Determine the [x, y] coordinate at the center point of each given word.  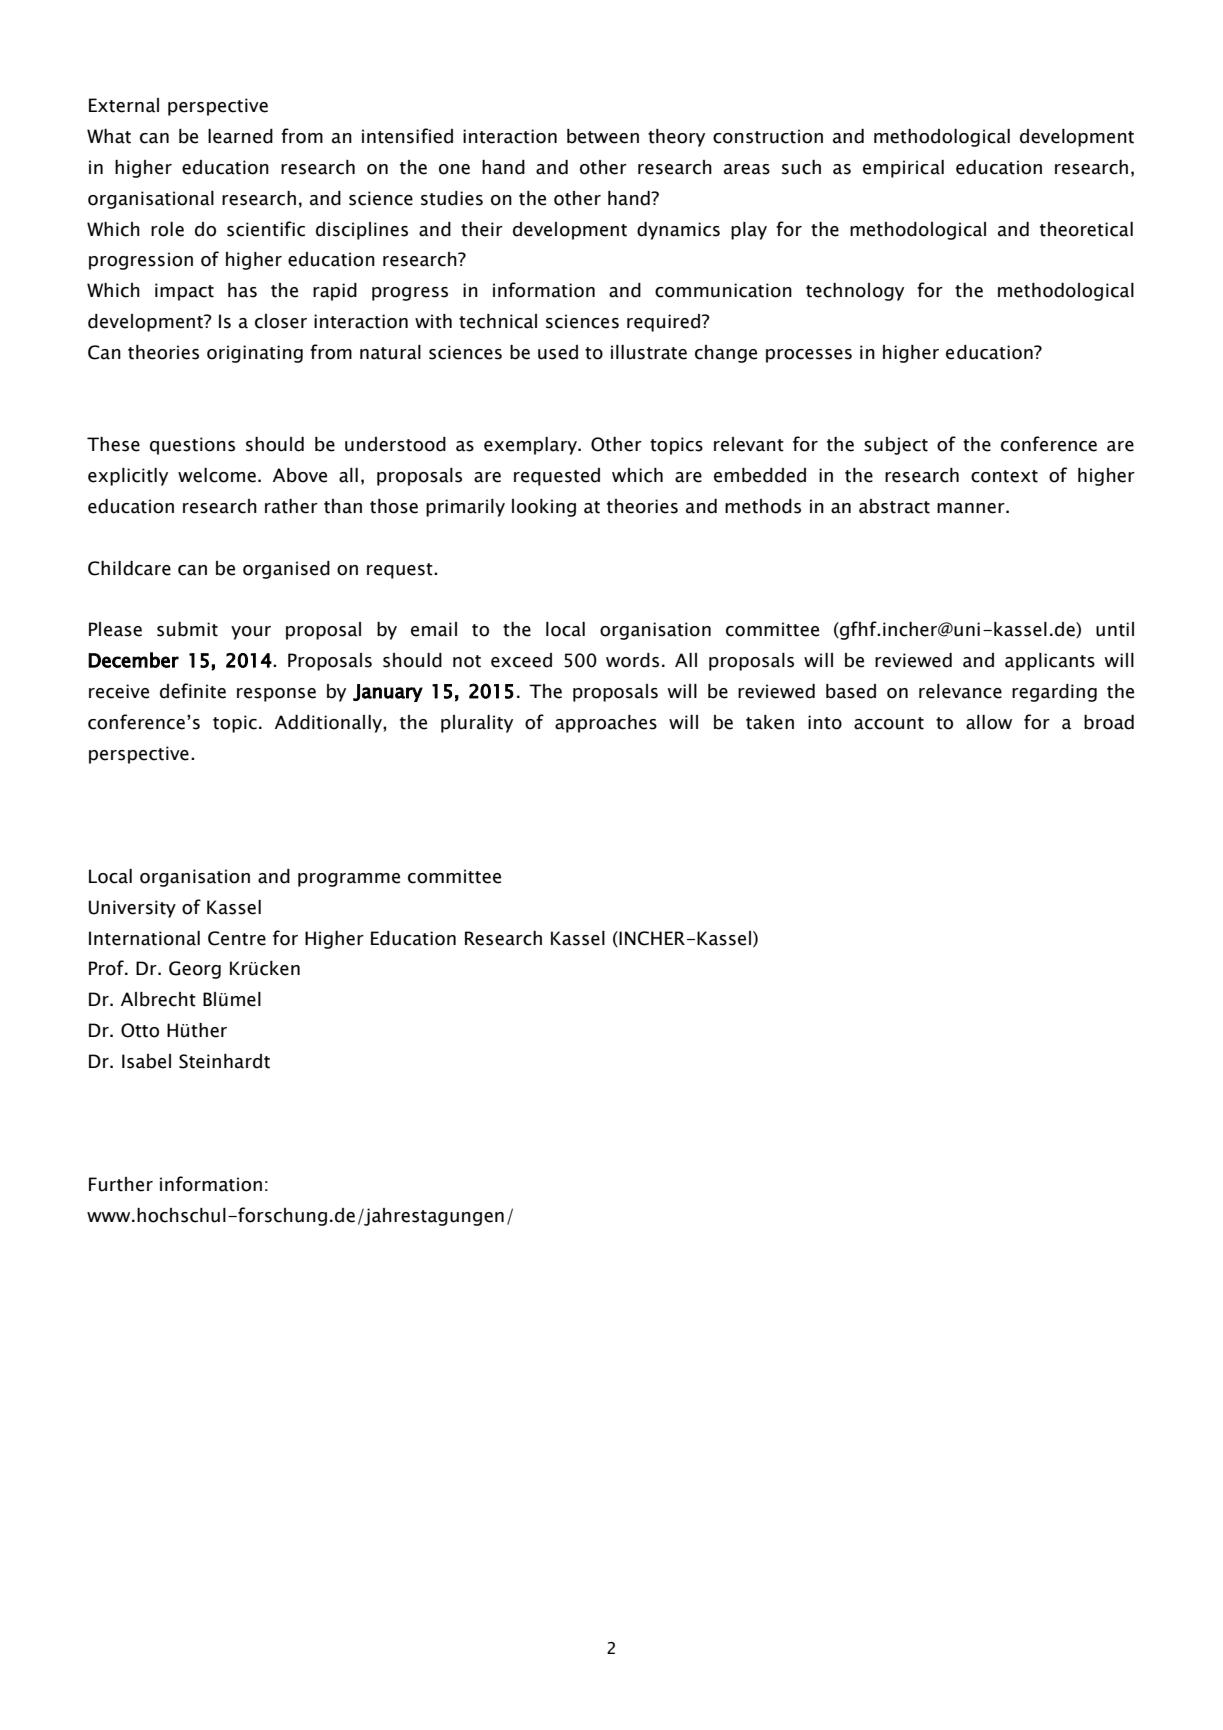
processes [809, 356]
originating [255, 354]
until [1115, 629]
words [632, 660]
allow [989, 722]
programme [349, 880]
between [603, 136]
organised [286, 570]
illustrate [649, 352]
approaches [606, 724]
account [889, 723]
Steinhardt [224, 1061]
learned [240, 136]
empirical [903, 169]
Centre [237, 938]
